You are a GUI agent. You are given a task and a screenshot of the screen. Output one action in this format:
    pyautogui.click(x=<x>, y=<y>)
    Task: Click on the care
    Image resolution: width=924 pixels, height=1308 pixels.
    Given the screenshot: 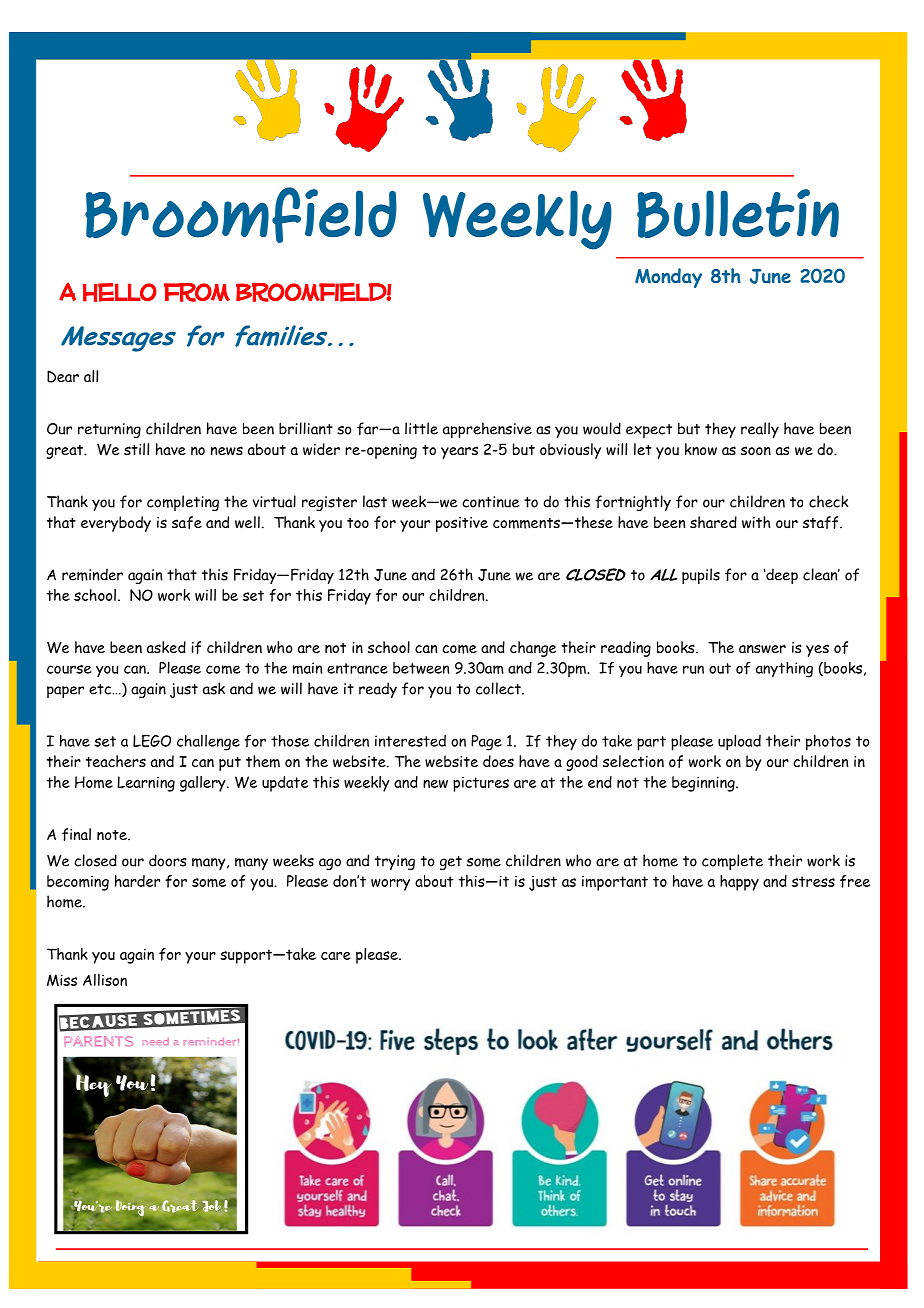 What is the action you would take?
    pyautogui.click(x=336, y=956)
